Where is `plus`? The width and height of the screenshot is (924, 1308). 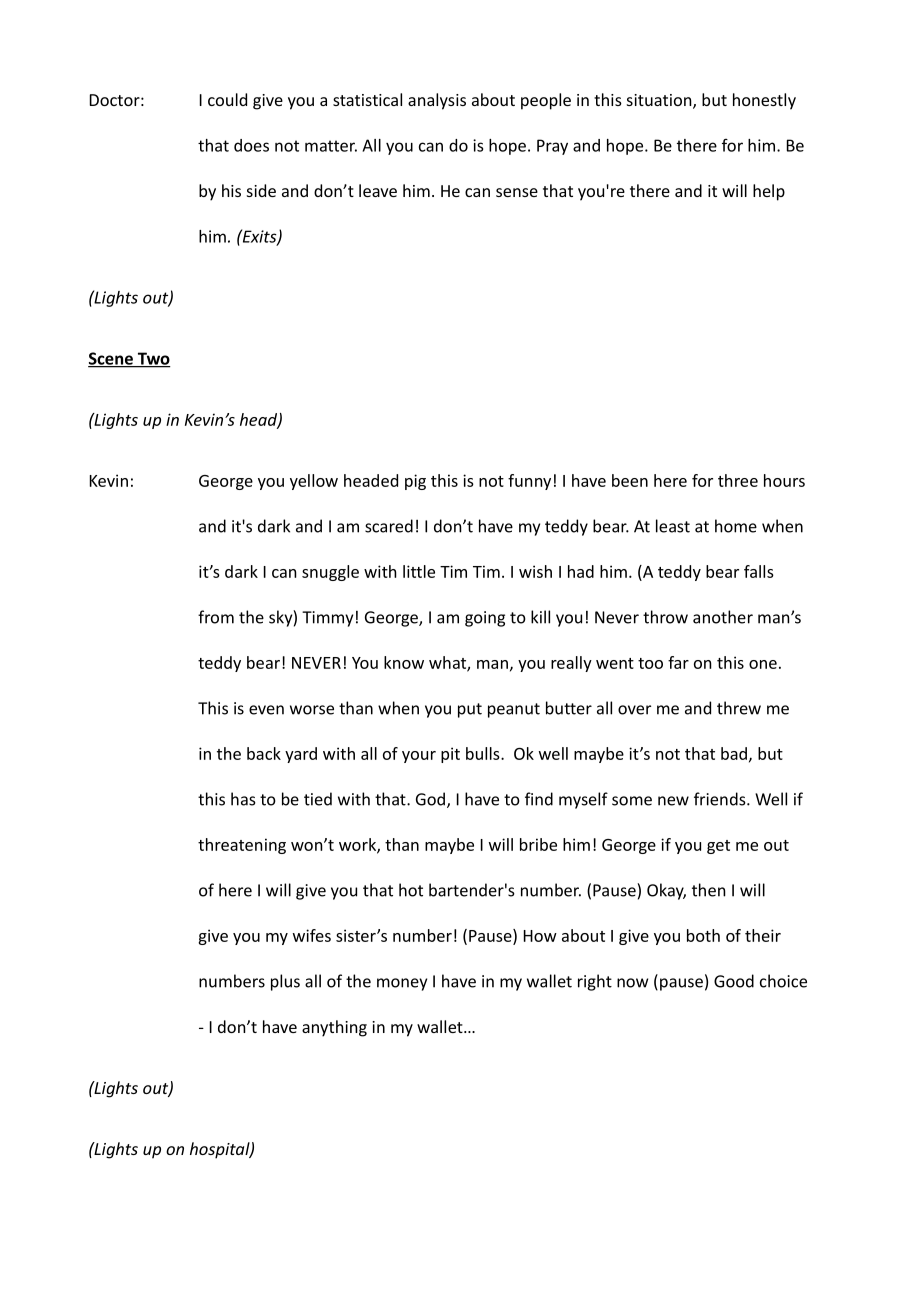
plus is located at coordinates (285, 982).
